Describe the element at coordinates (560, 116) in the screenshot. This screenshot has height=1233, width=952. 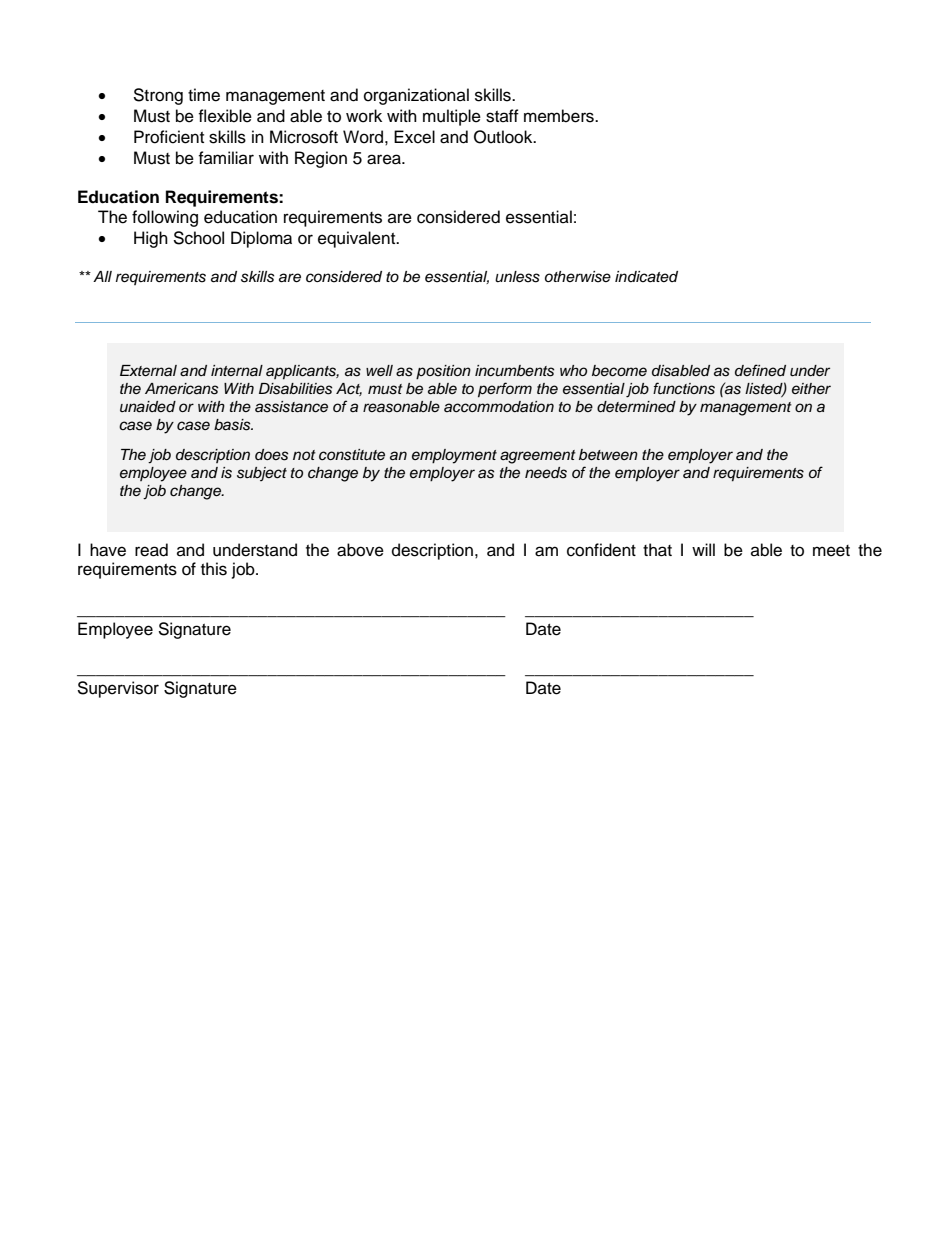
I see `members` at that location.
